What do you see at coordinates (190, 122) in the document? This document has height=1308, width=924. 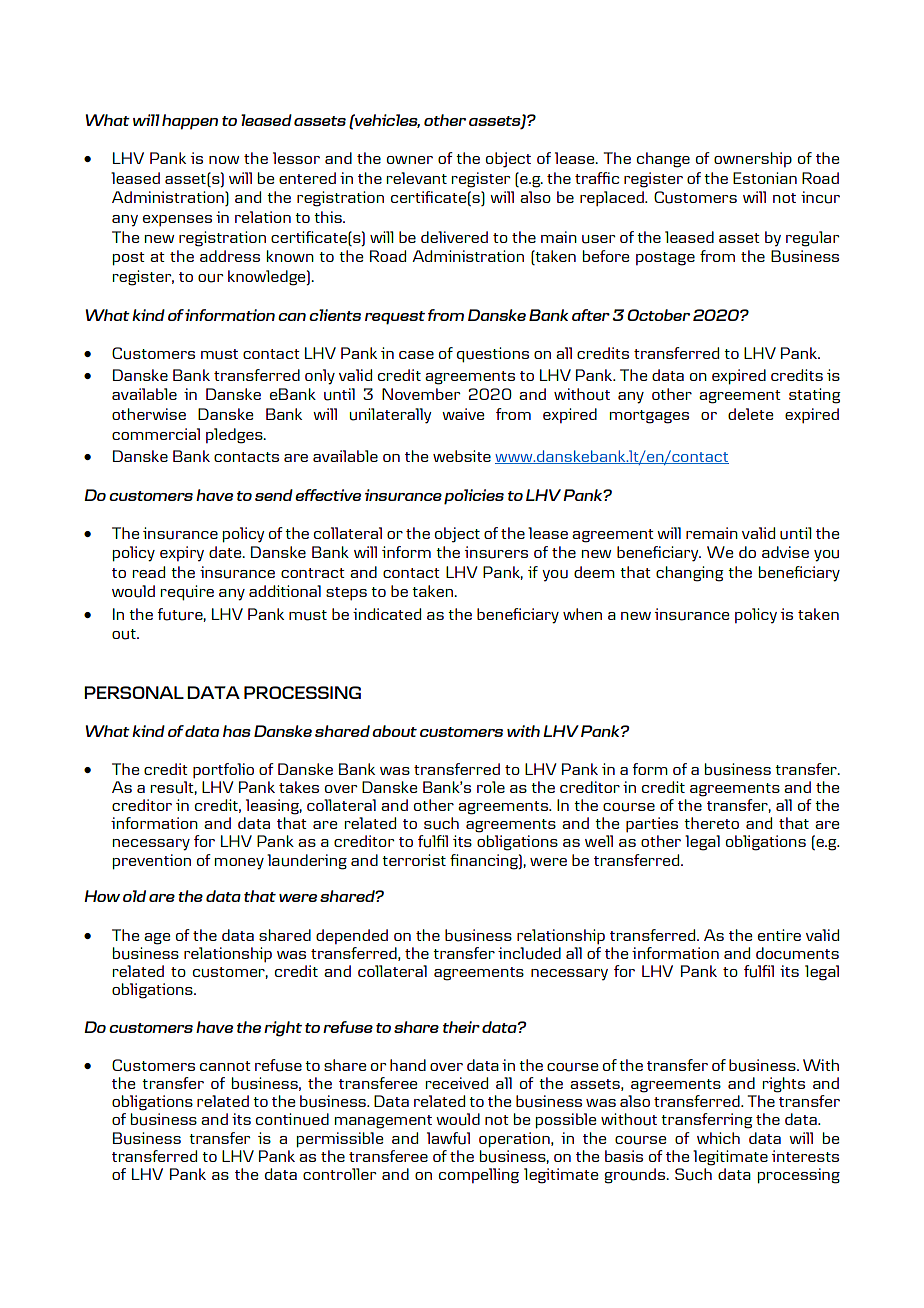 I see `happen` at bounding box center [190, 122].
